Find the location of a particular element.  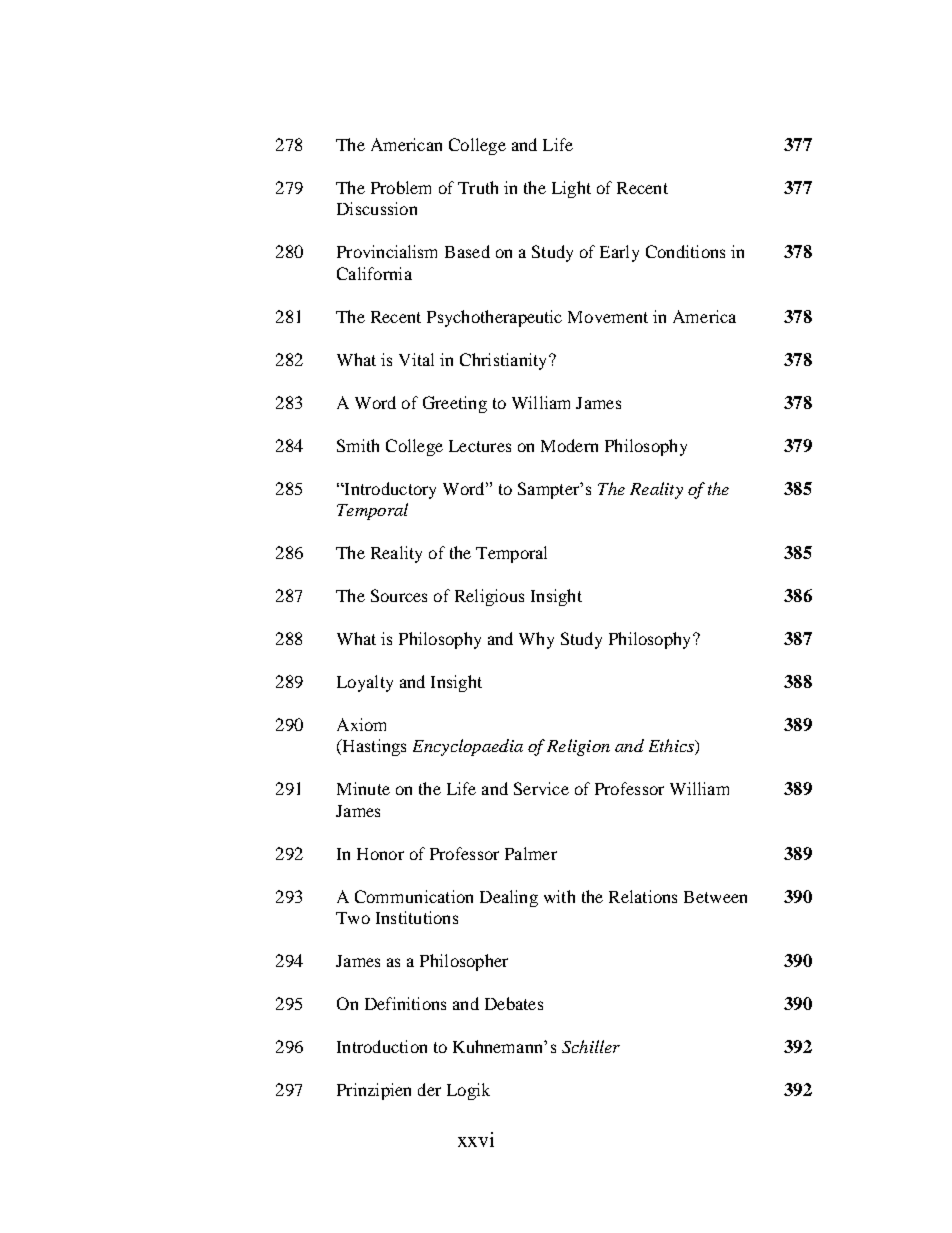

Loyalty is located at coordinates (365, 683).
